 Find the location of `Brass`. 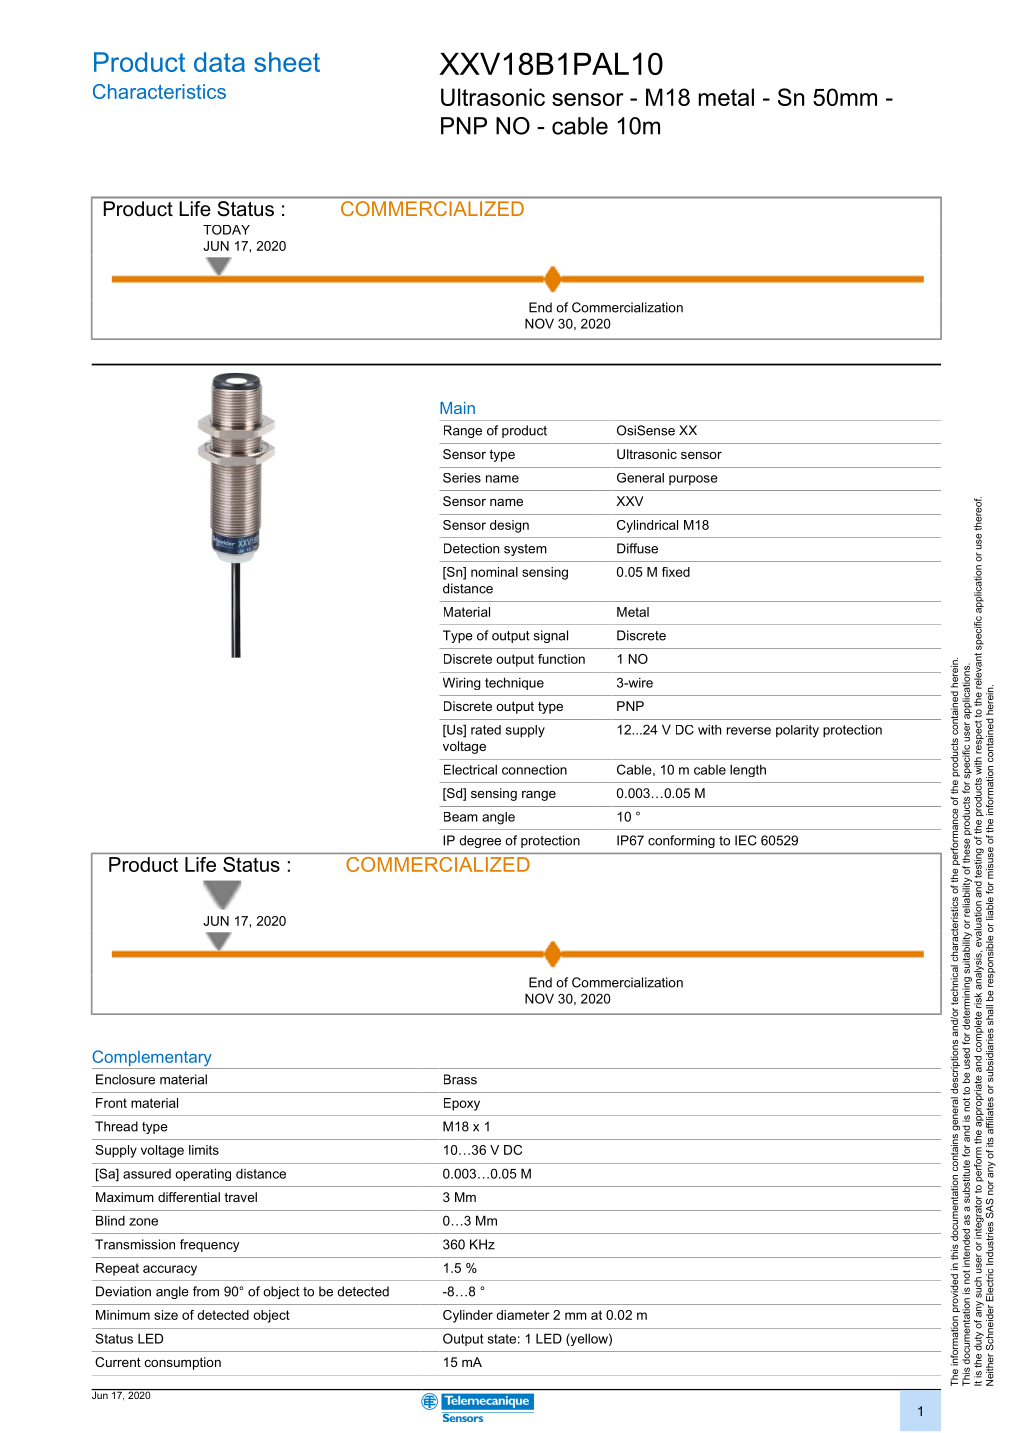

Brass is located at coordinates (460, 1079).
